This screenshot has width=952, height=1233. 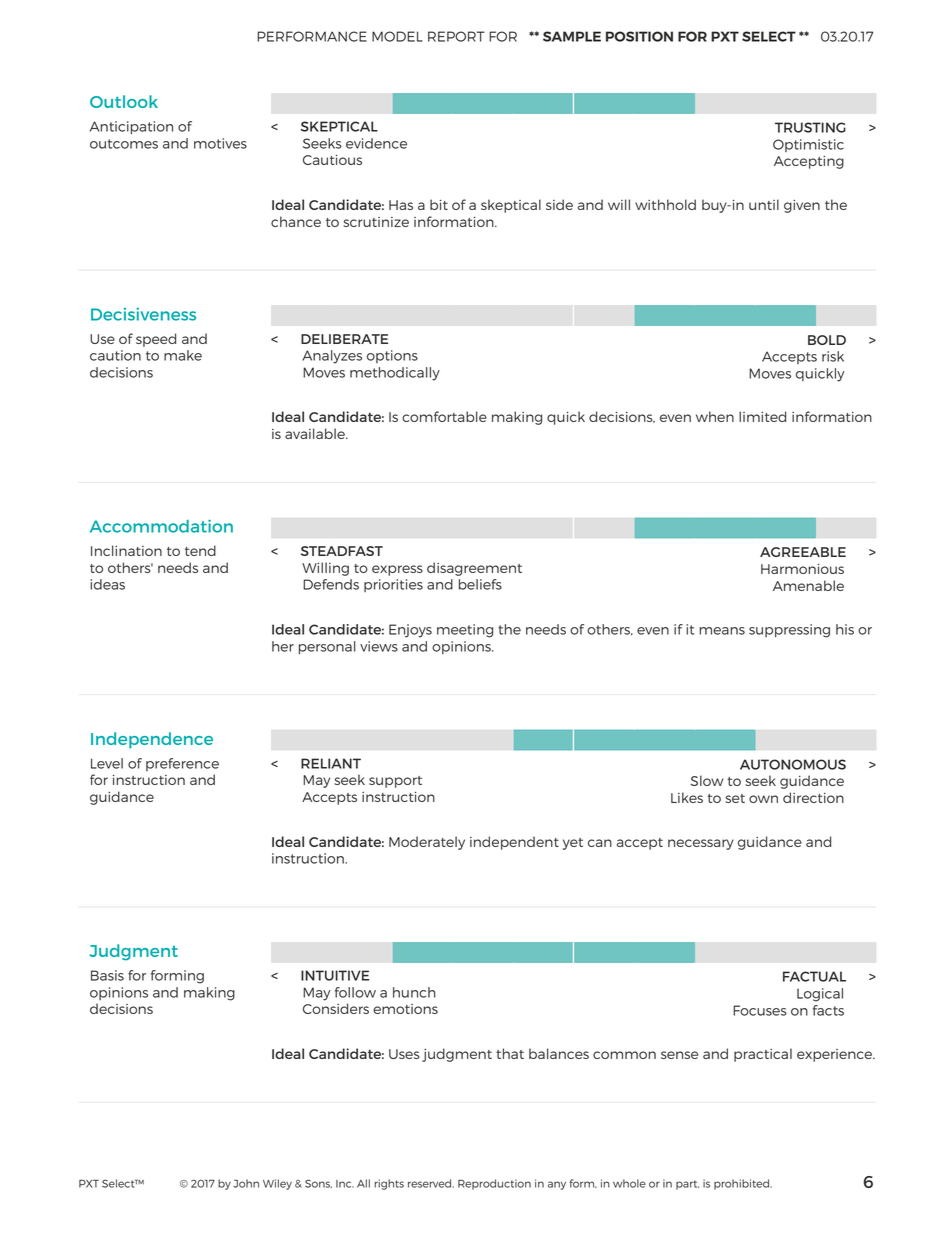 I want to click on John, so click(x=246, y=1183).
